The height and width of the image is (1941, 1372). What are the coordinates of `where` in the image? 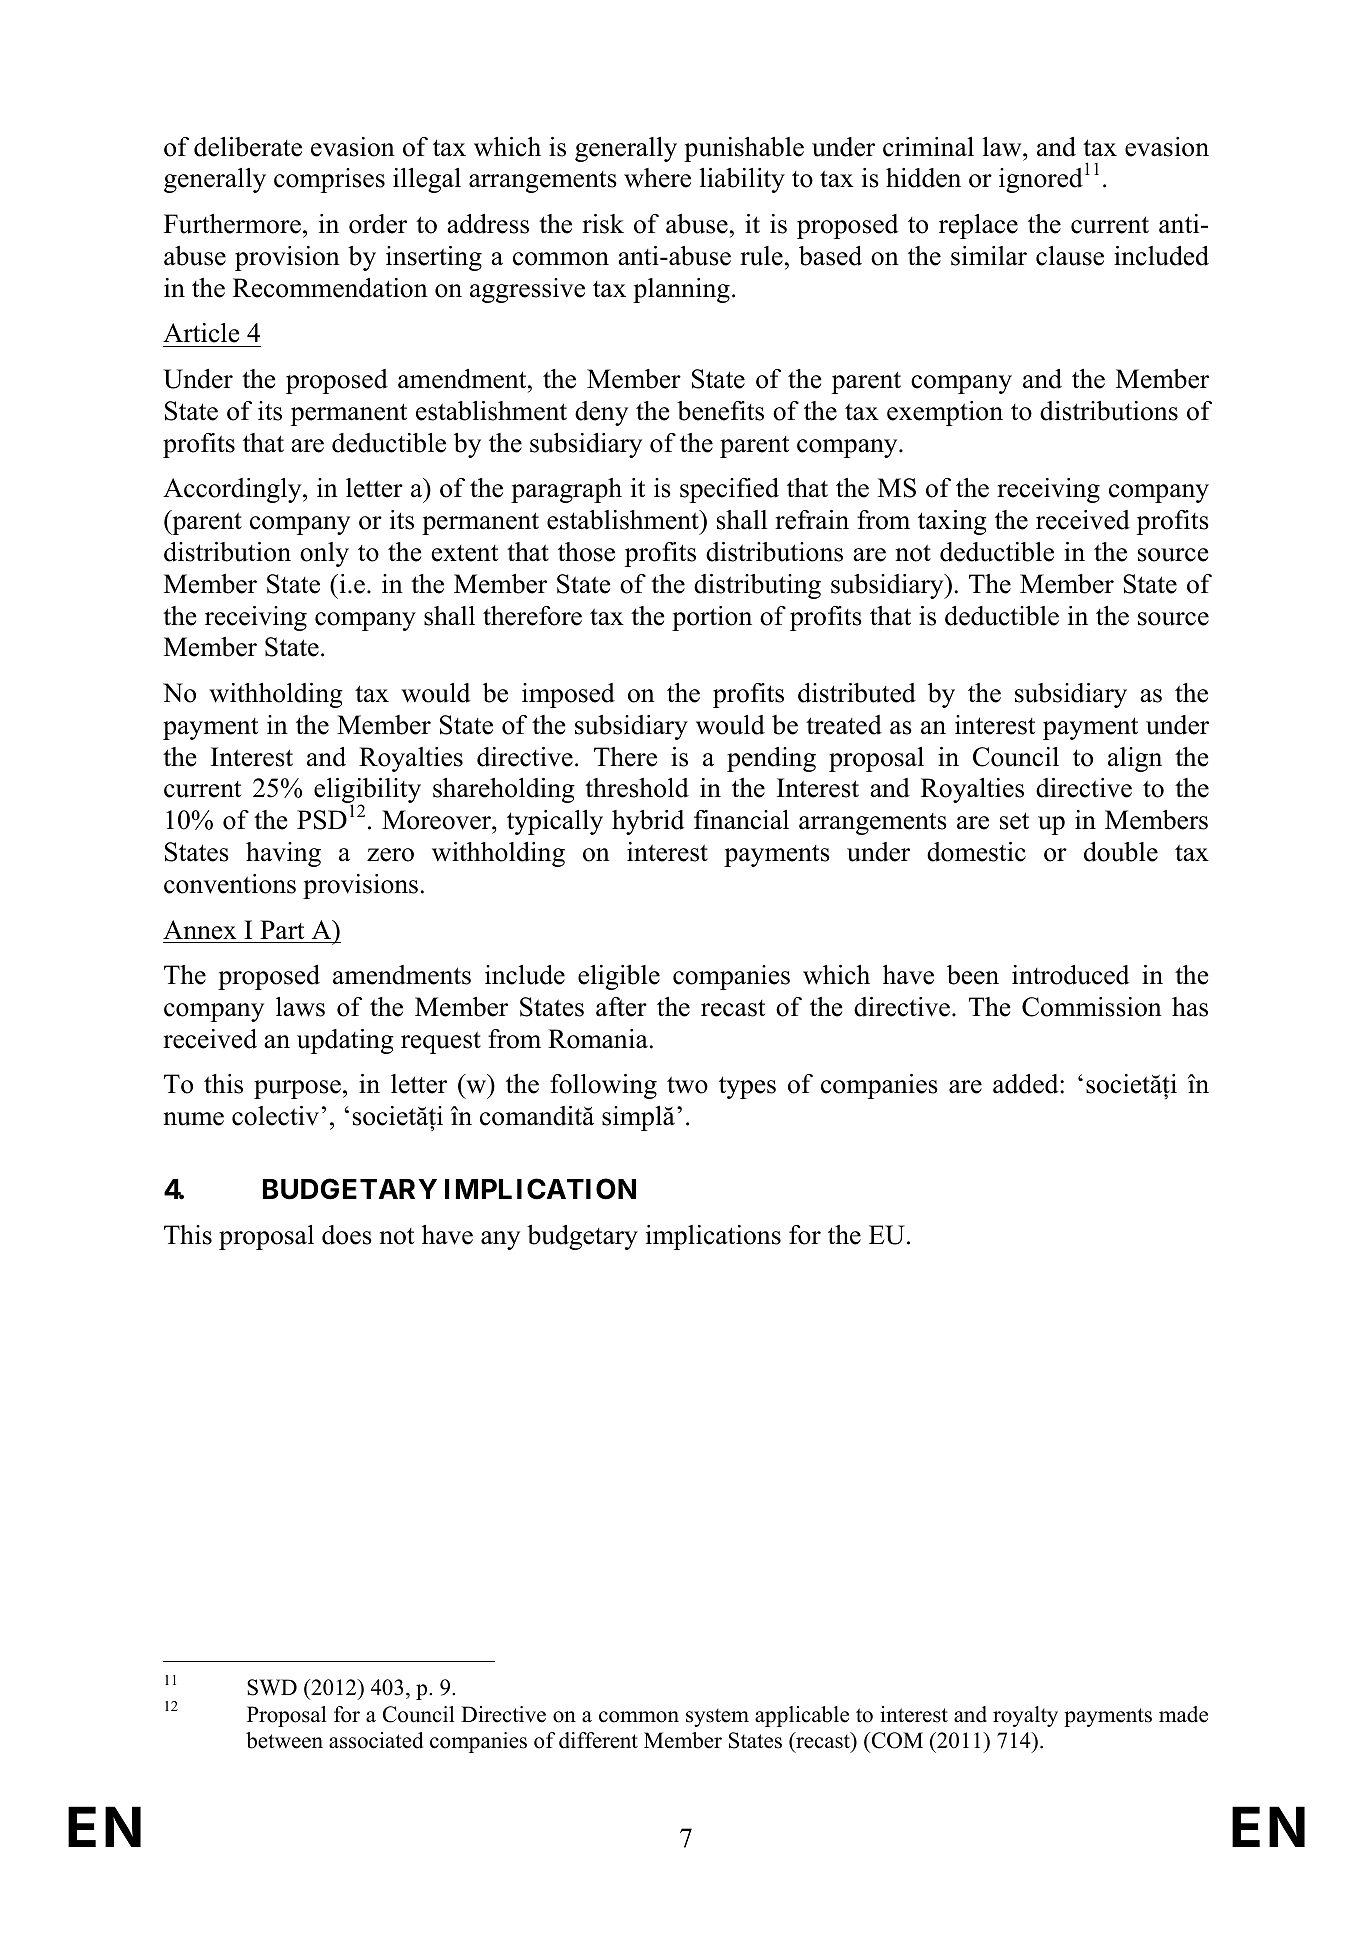 It's located at (657, 178).
